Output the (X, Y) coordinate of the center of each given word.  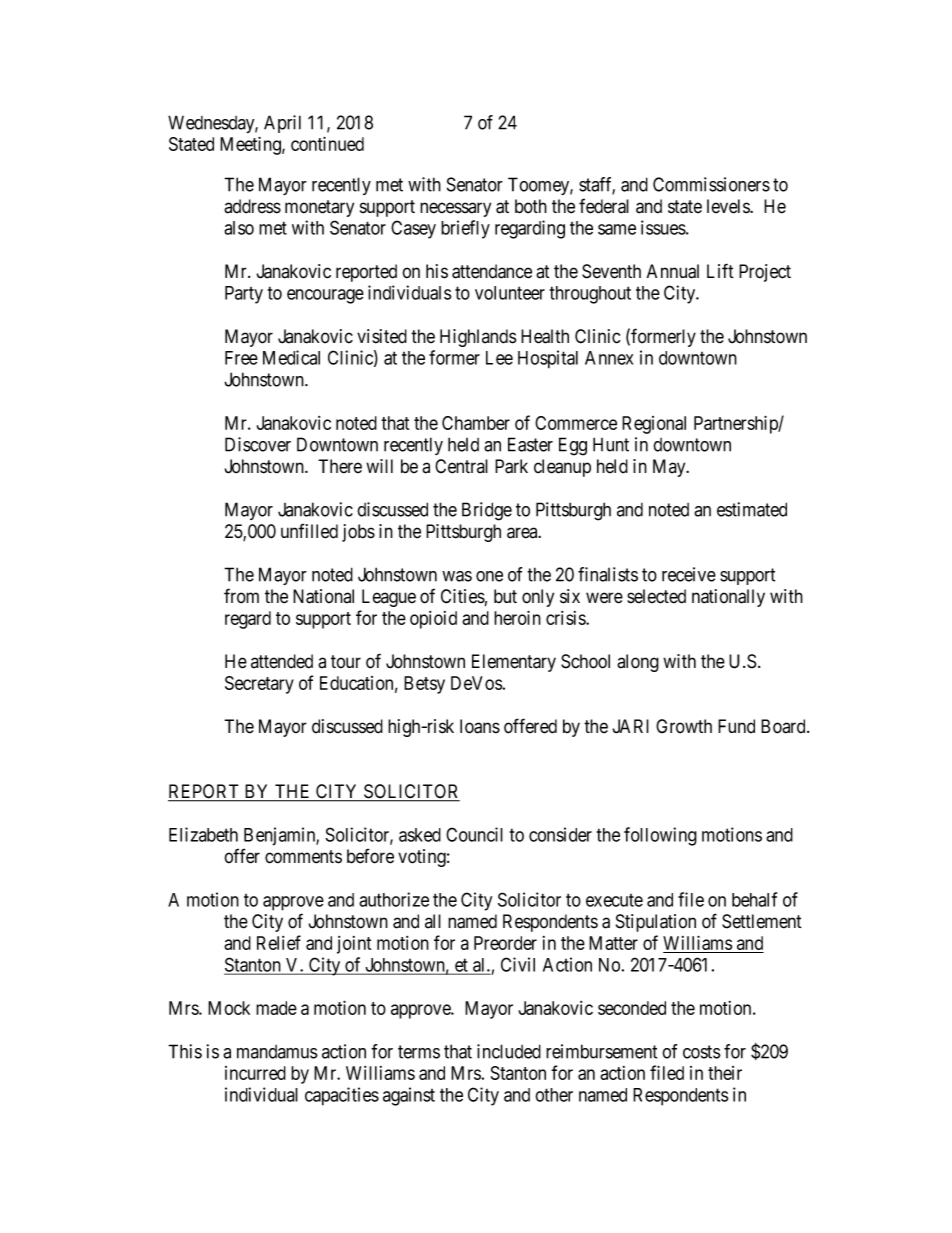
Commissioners (711, 184)
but (505, 596)
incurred (255, 1073)
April (282, 124)
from (241, 596)
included (509, 1051)
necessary (455, 209)
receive (689, 574)
